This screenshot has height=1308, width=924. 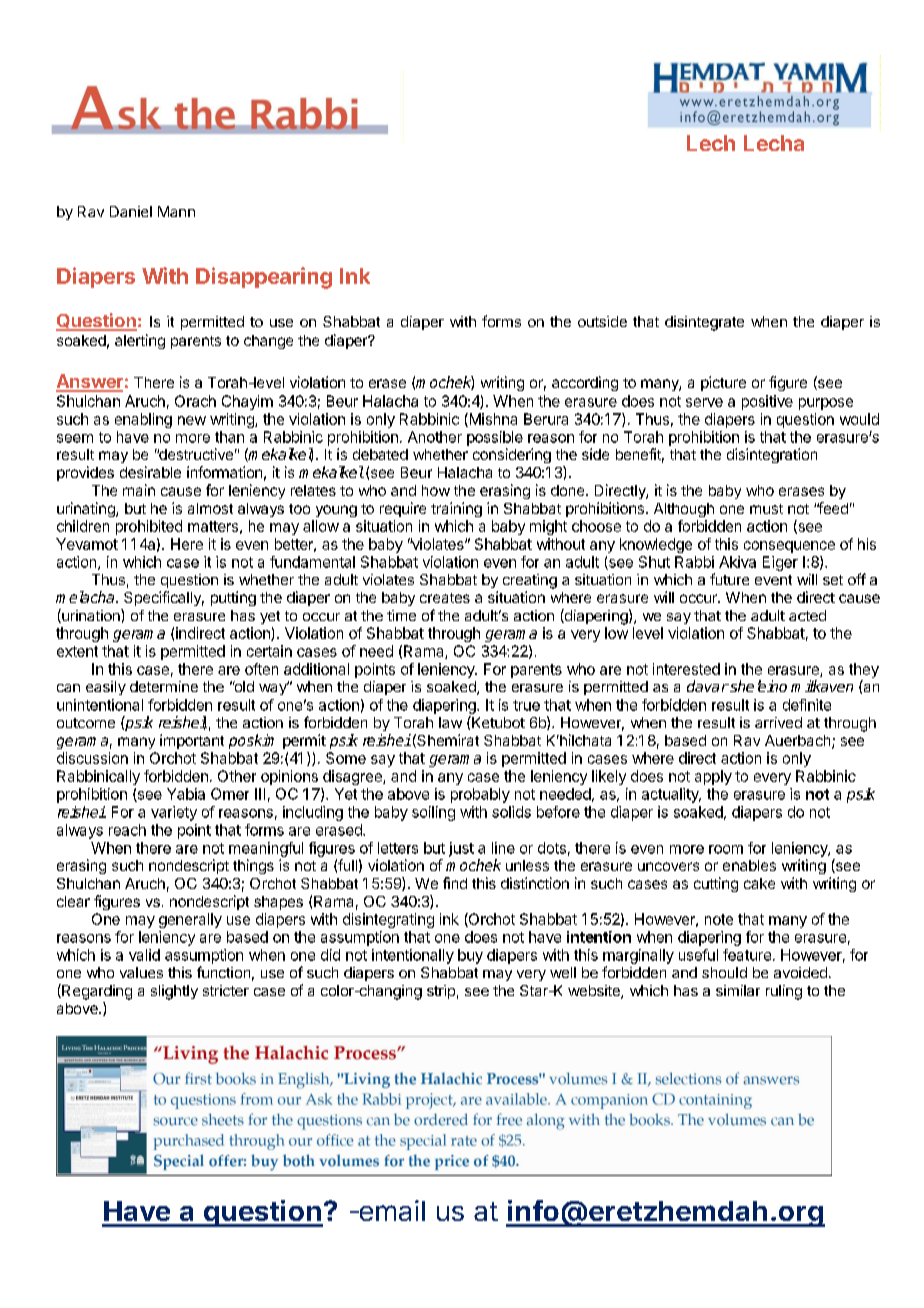 What do you see at coordinates (176, 211) in the screenshot?
I see `Mann` at bounding box center [176, 211].
